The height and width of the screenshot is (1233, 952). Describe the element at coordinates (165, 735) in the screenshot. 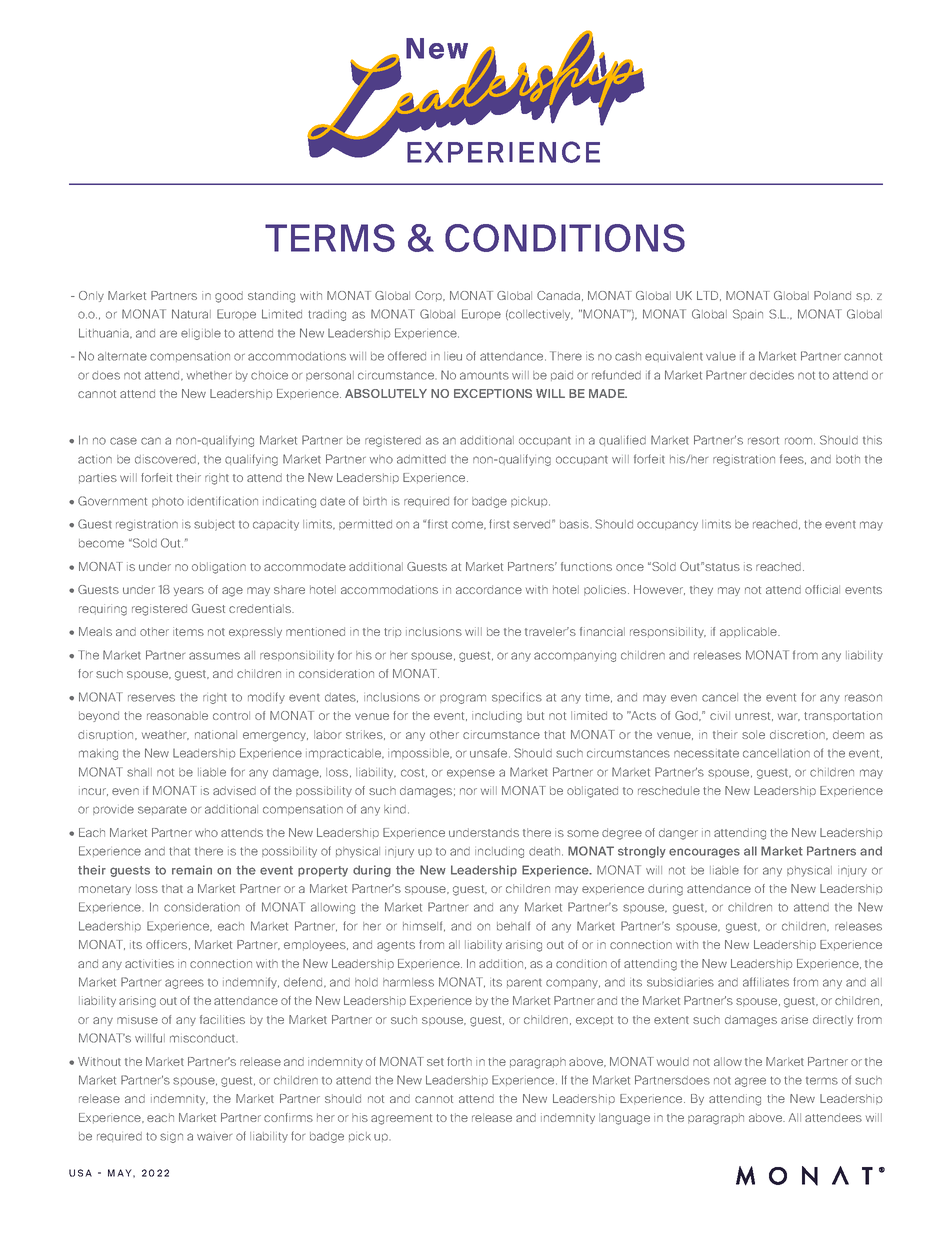

I see `weather` at that location.
